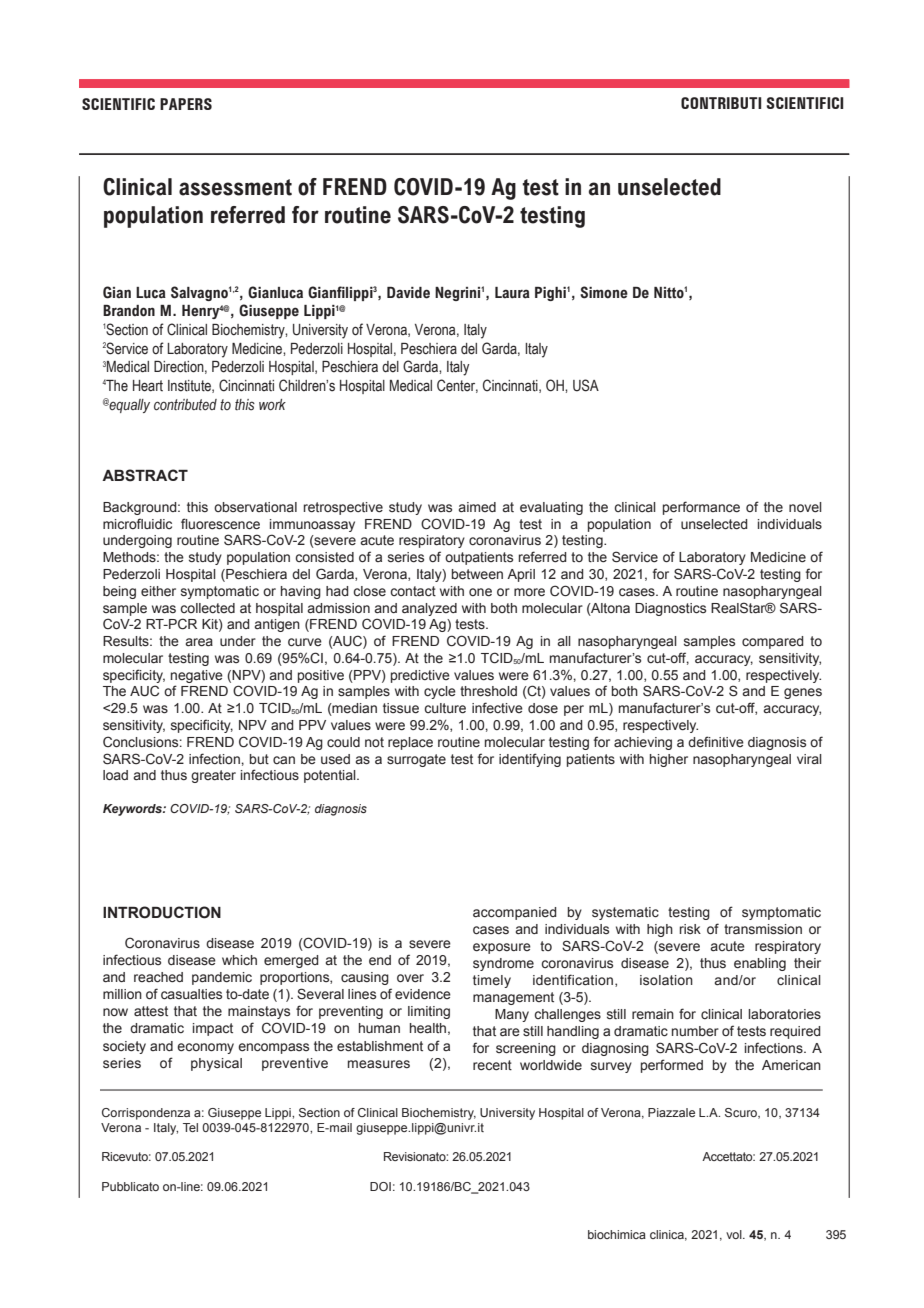 Image resolution: width=924 pixels, height=1308 pixels. I want to click on enabling, so click(760, 964).
